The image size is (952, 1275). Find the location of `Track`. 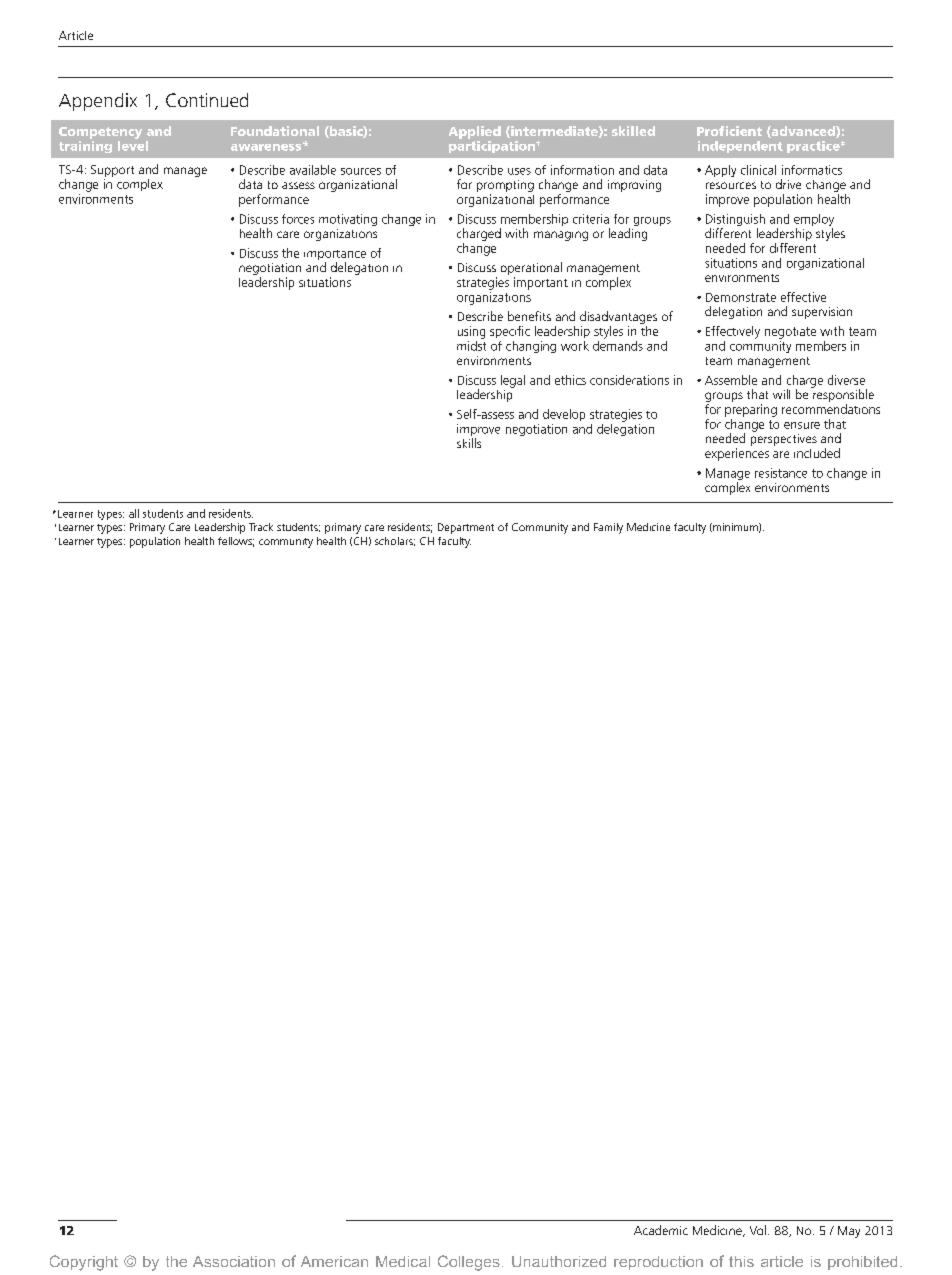

Track is located at coordinates (261, 527).
